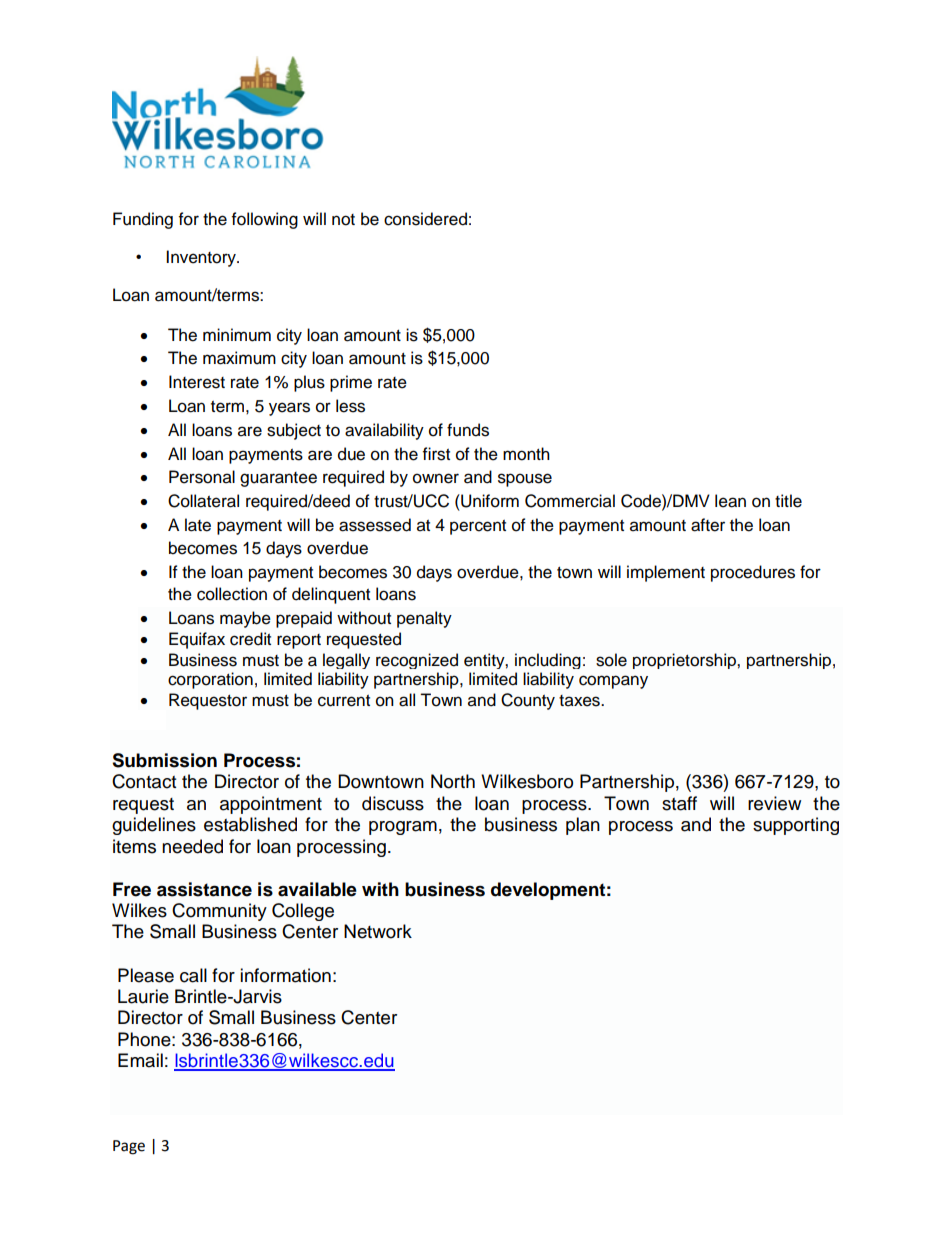 This screenshot has height=1233, width=952. What do you see at coordinates (232, 594) in the screenshot?
I see `collection` at bounding box center [232, 594].
